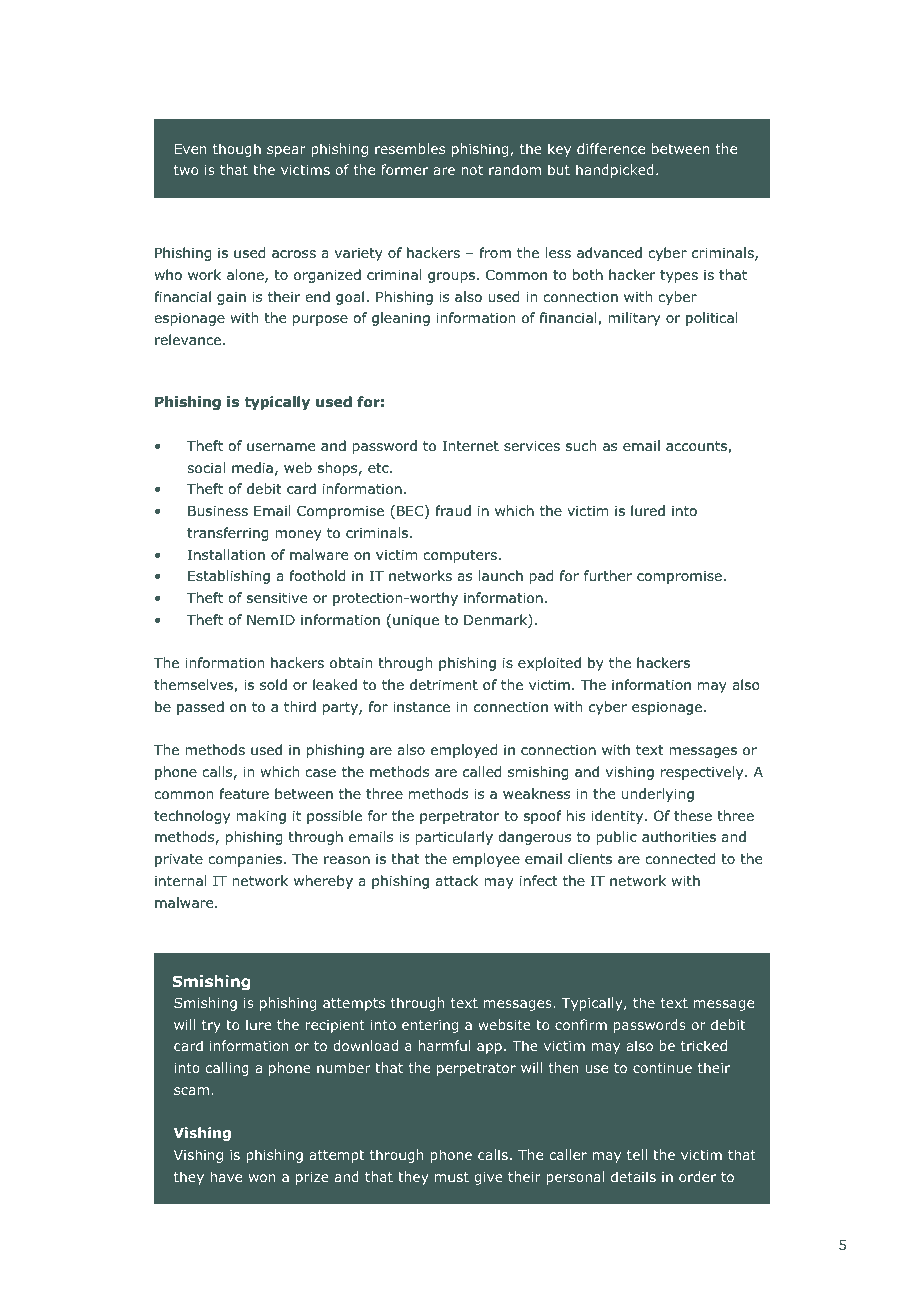  What do you see at coordinates (211, 1026) in the document?
I see `try` at bounding box center [211, 1026].
